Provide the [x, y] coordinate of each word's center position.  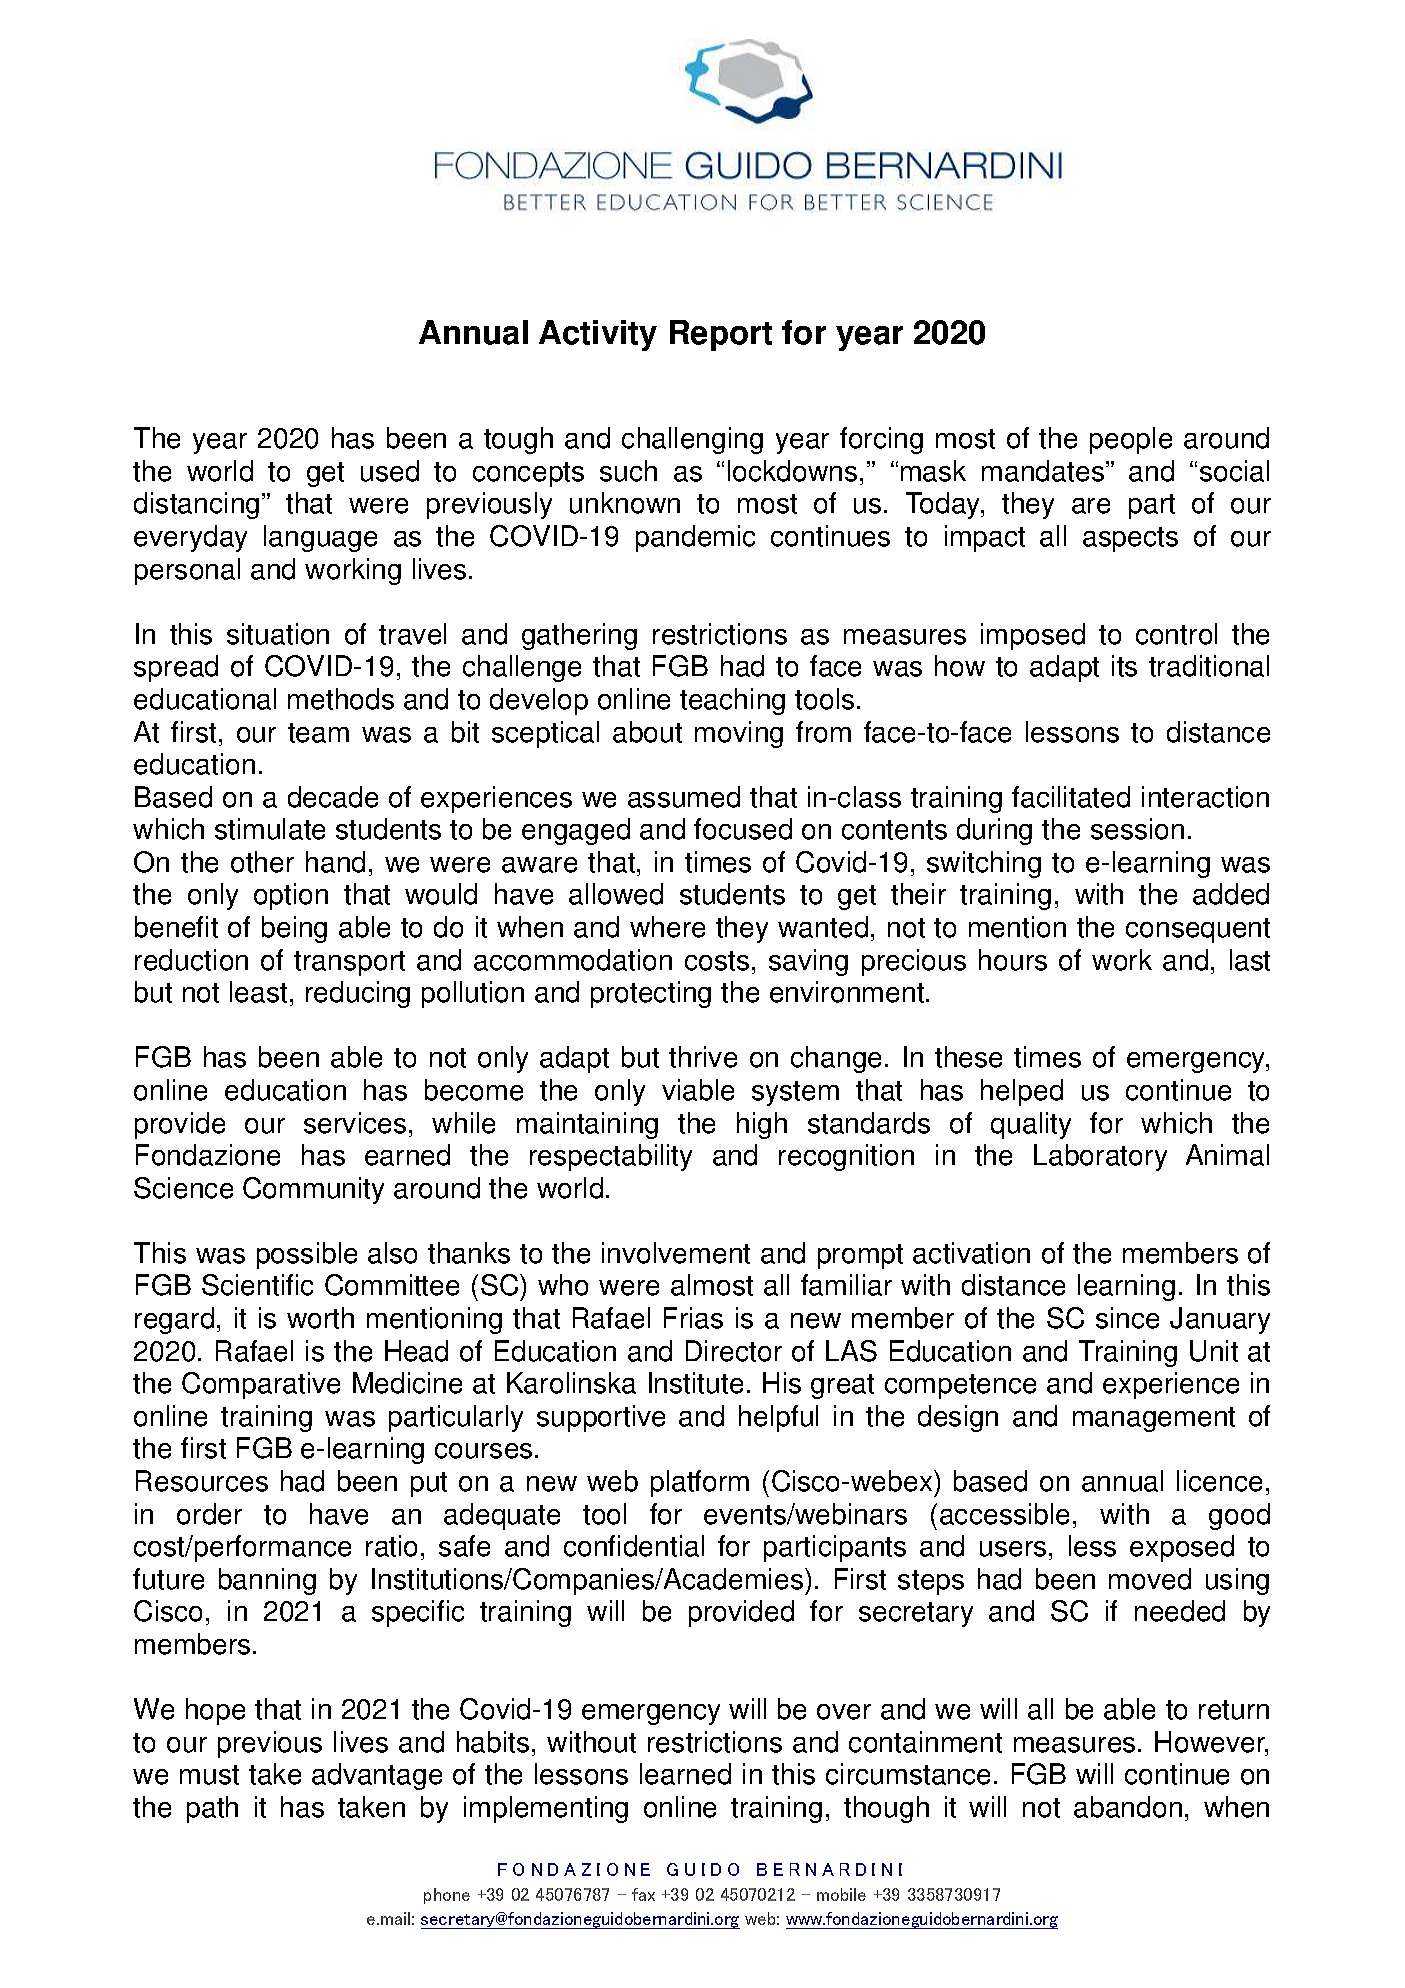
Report [721, 335]
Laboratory [1100, 1157]
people [1131, 440]
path [212, 1809]
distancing [196, 505]
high [762, 1125]
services [355, 1123]
